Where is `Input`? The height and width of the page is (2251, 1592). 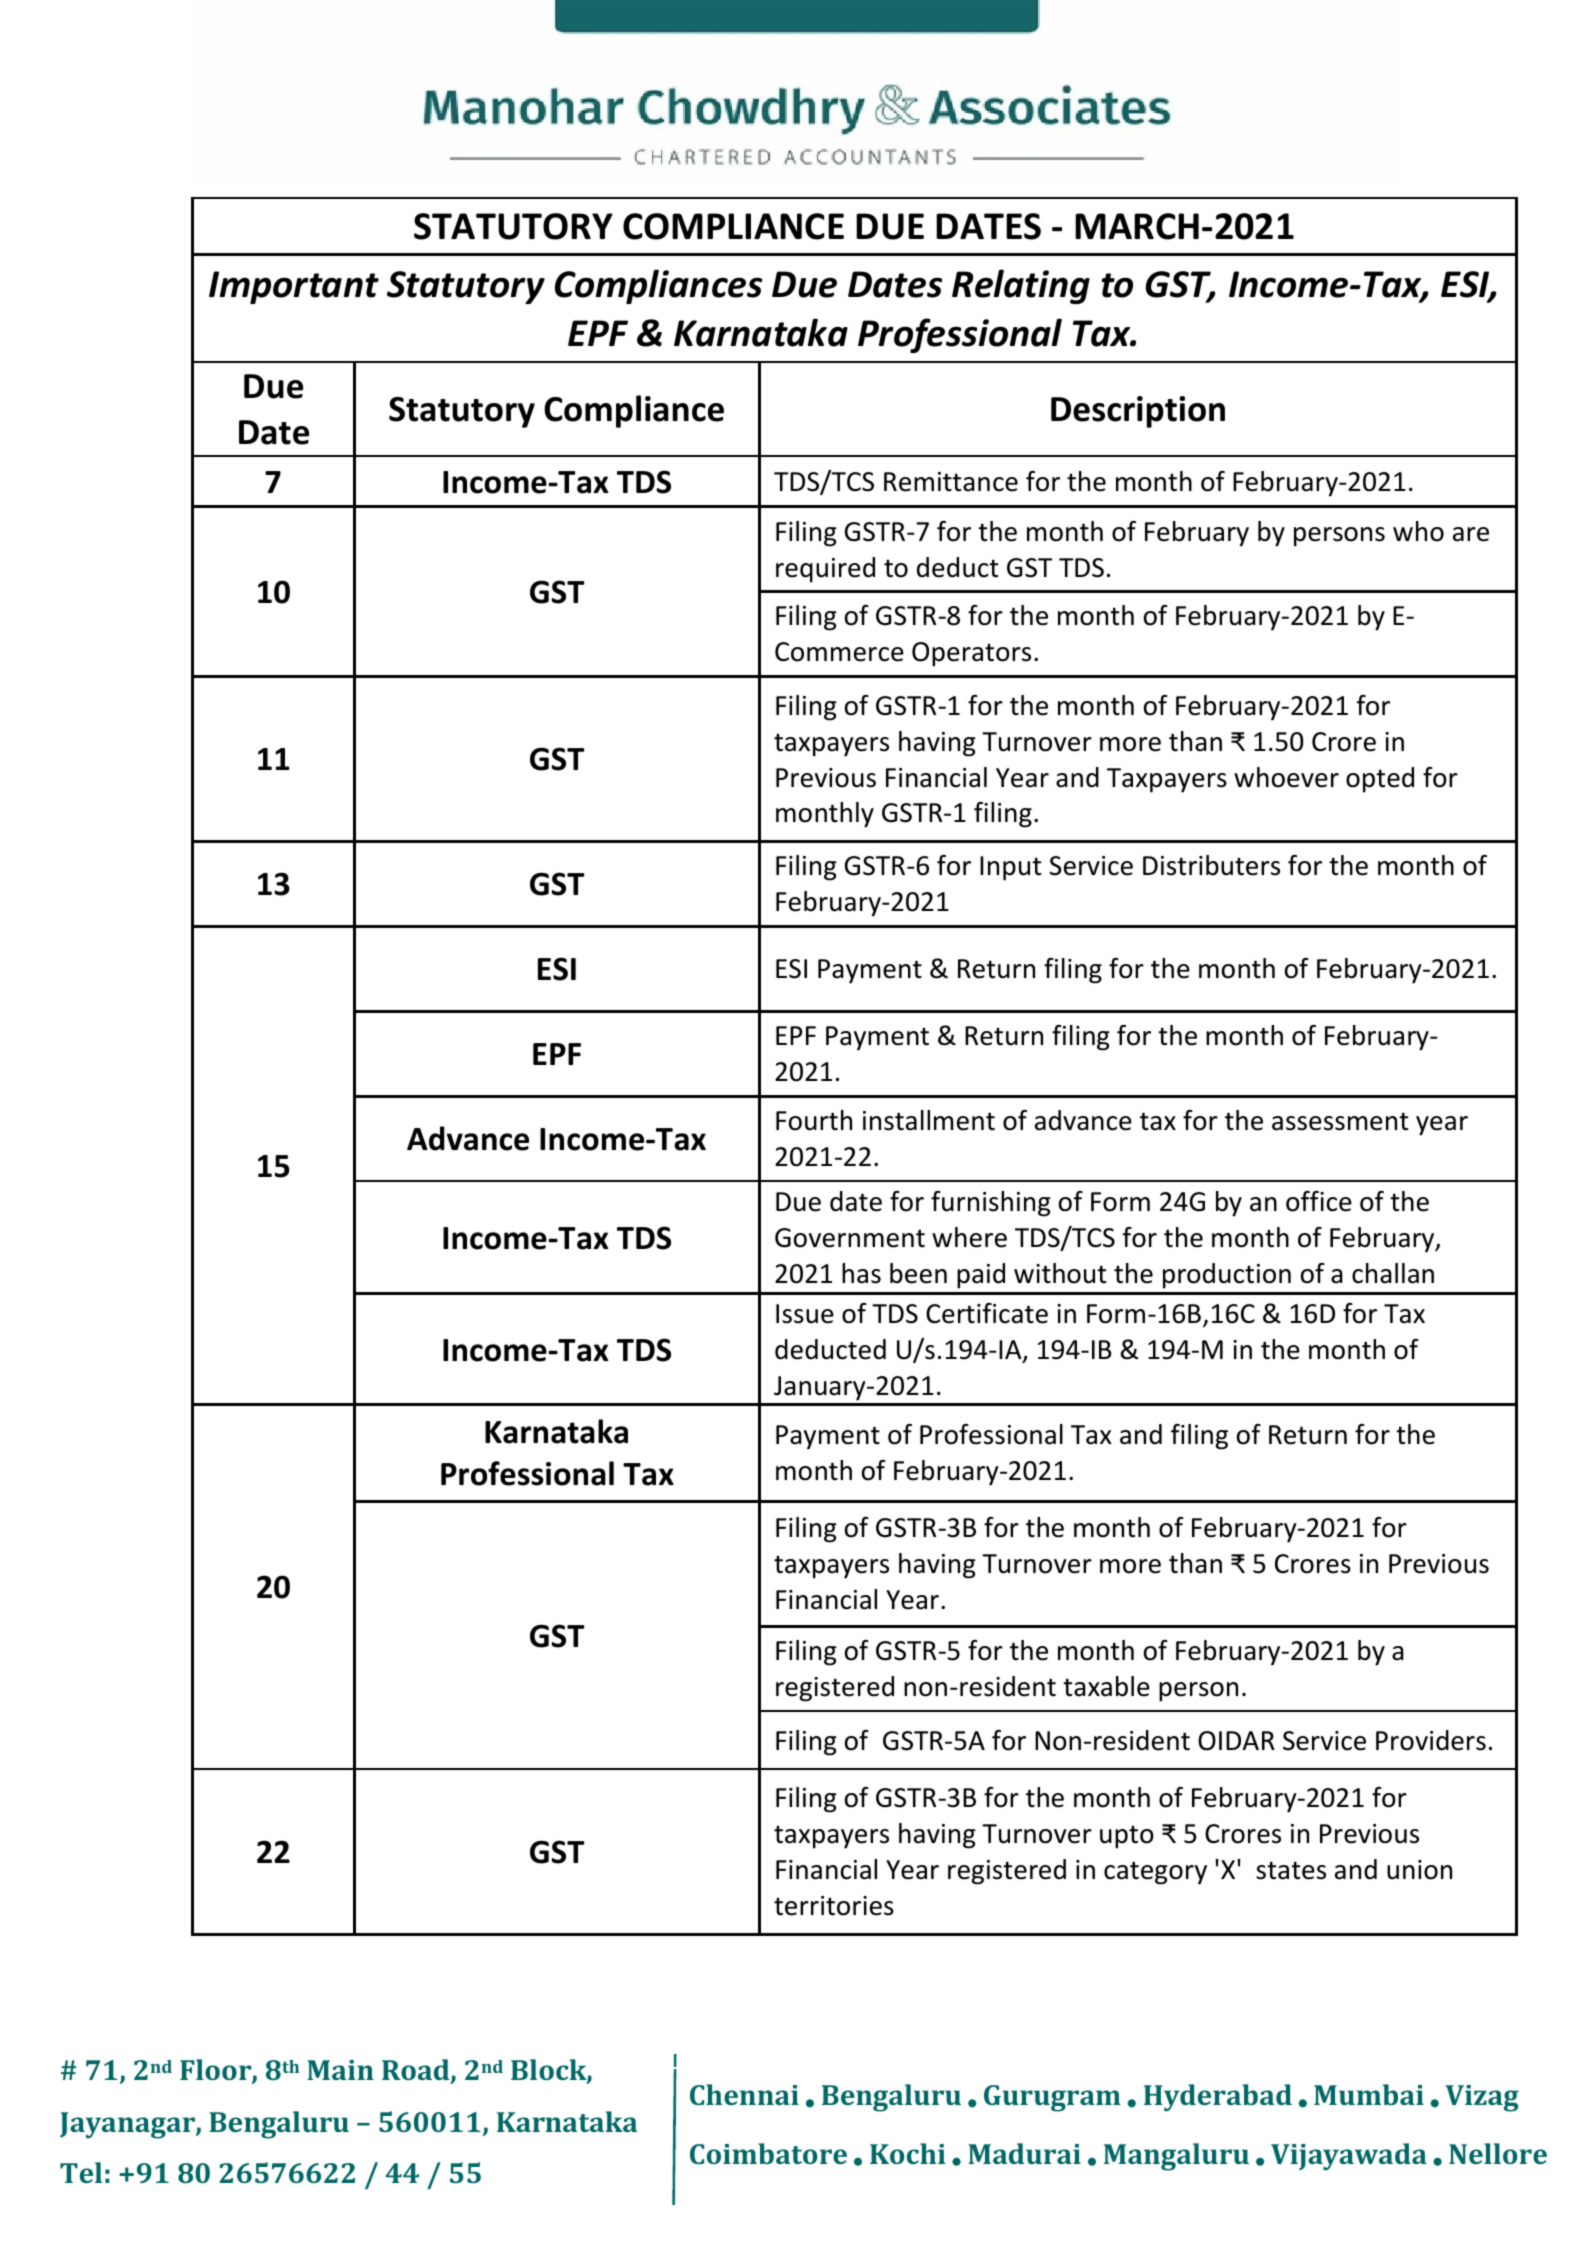
Input is located at coordinates (1010, 868).
